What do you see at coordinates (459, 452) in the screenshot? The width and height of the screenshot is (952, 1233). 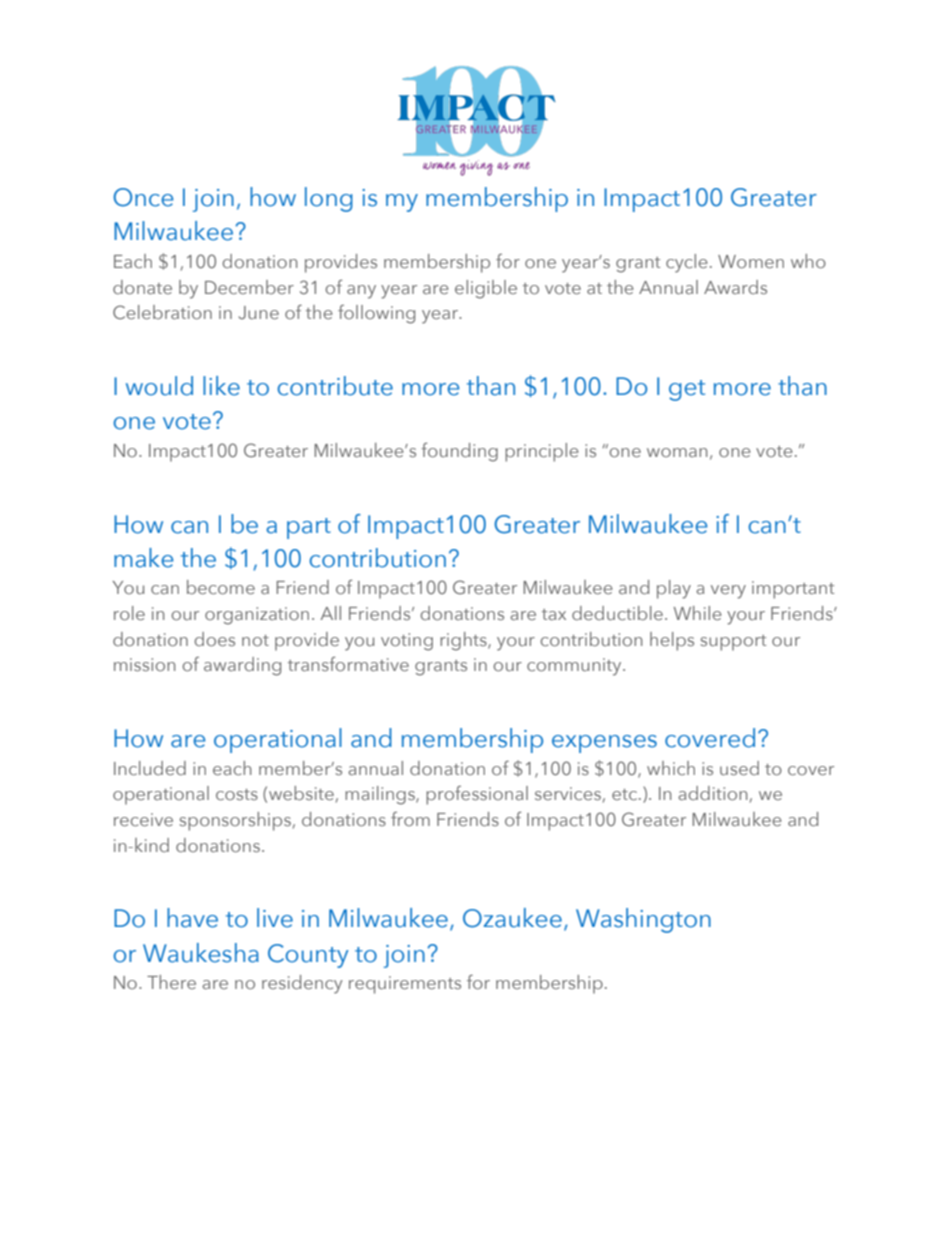 I see `founding` at bounding box center [459, 452].
